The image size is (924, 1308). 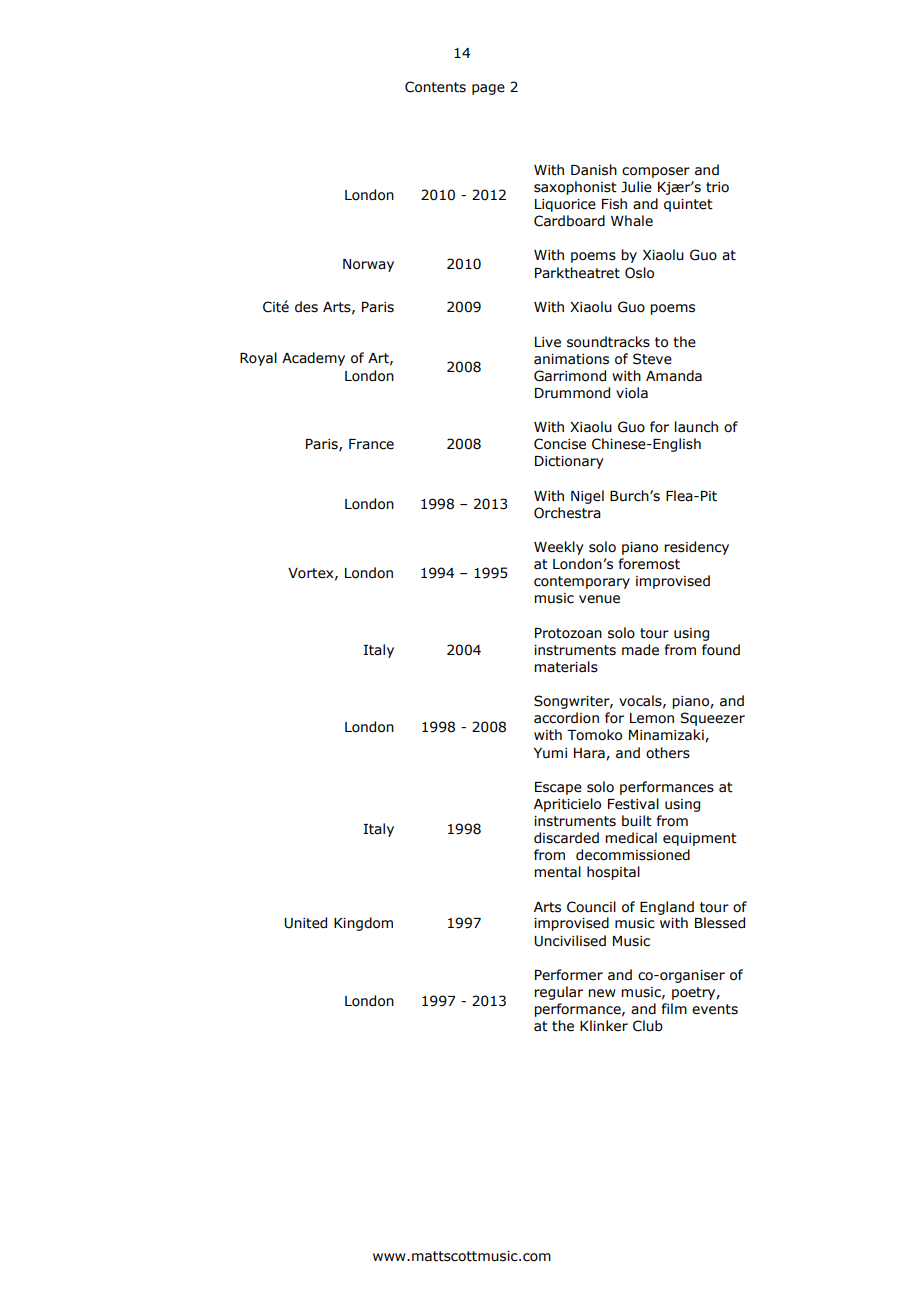 I want to click on Performer, so click(x=569, y=975).
